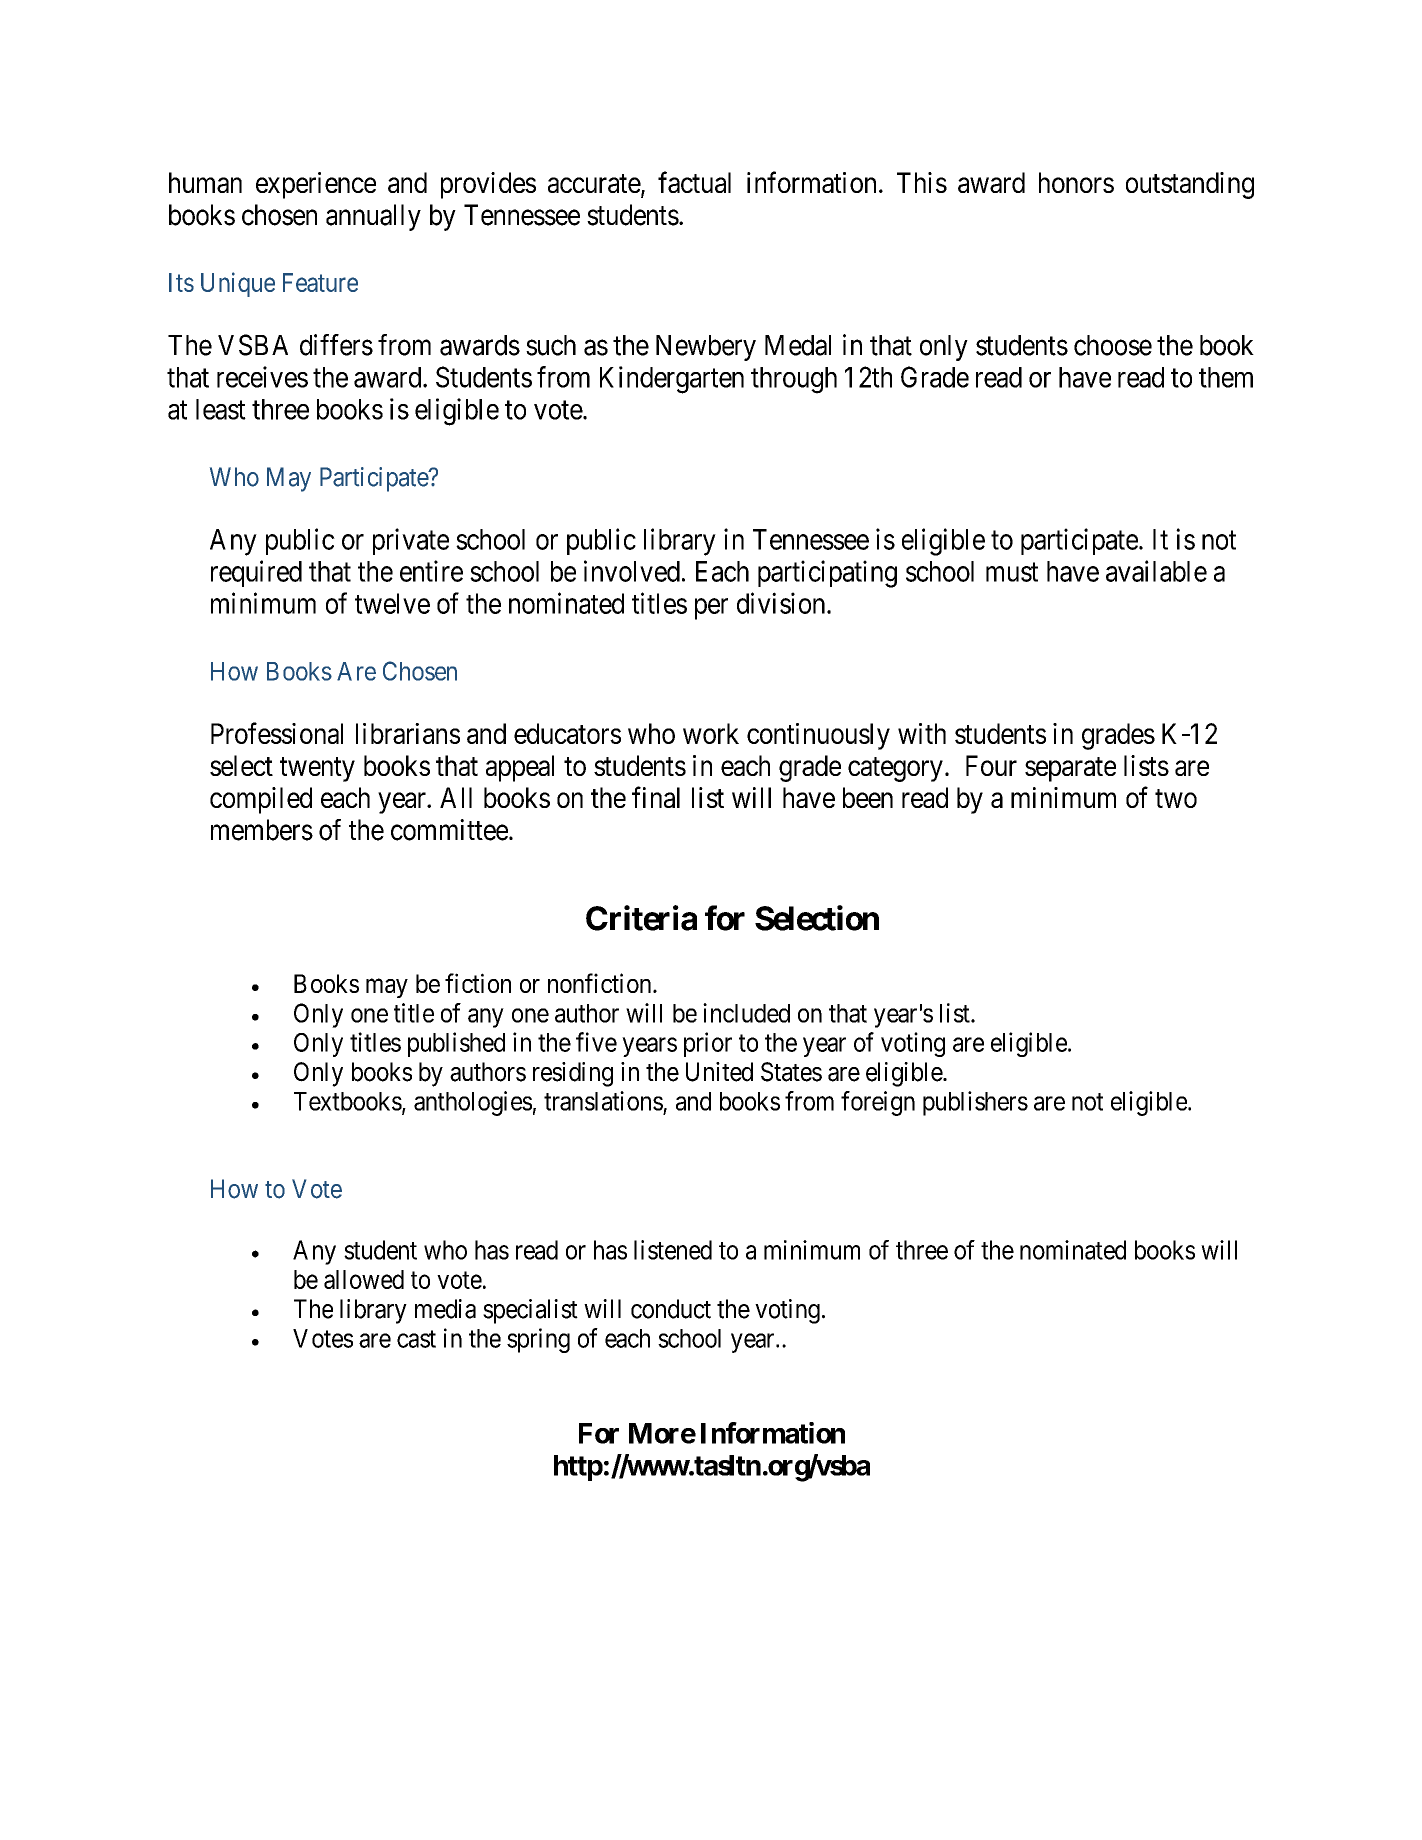 Image resolution: width=1422 pixels, height=1840 pixels. What do you see at coordinates (1156, 571) in the page?
I see `available` at bounding box center [1156, 571].
